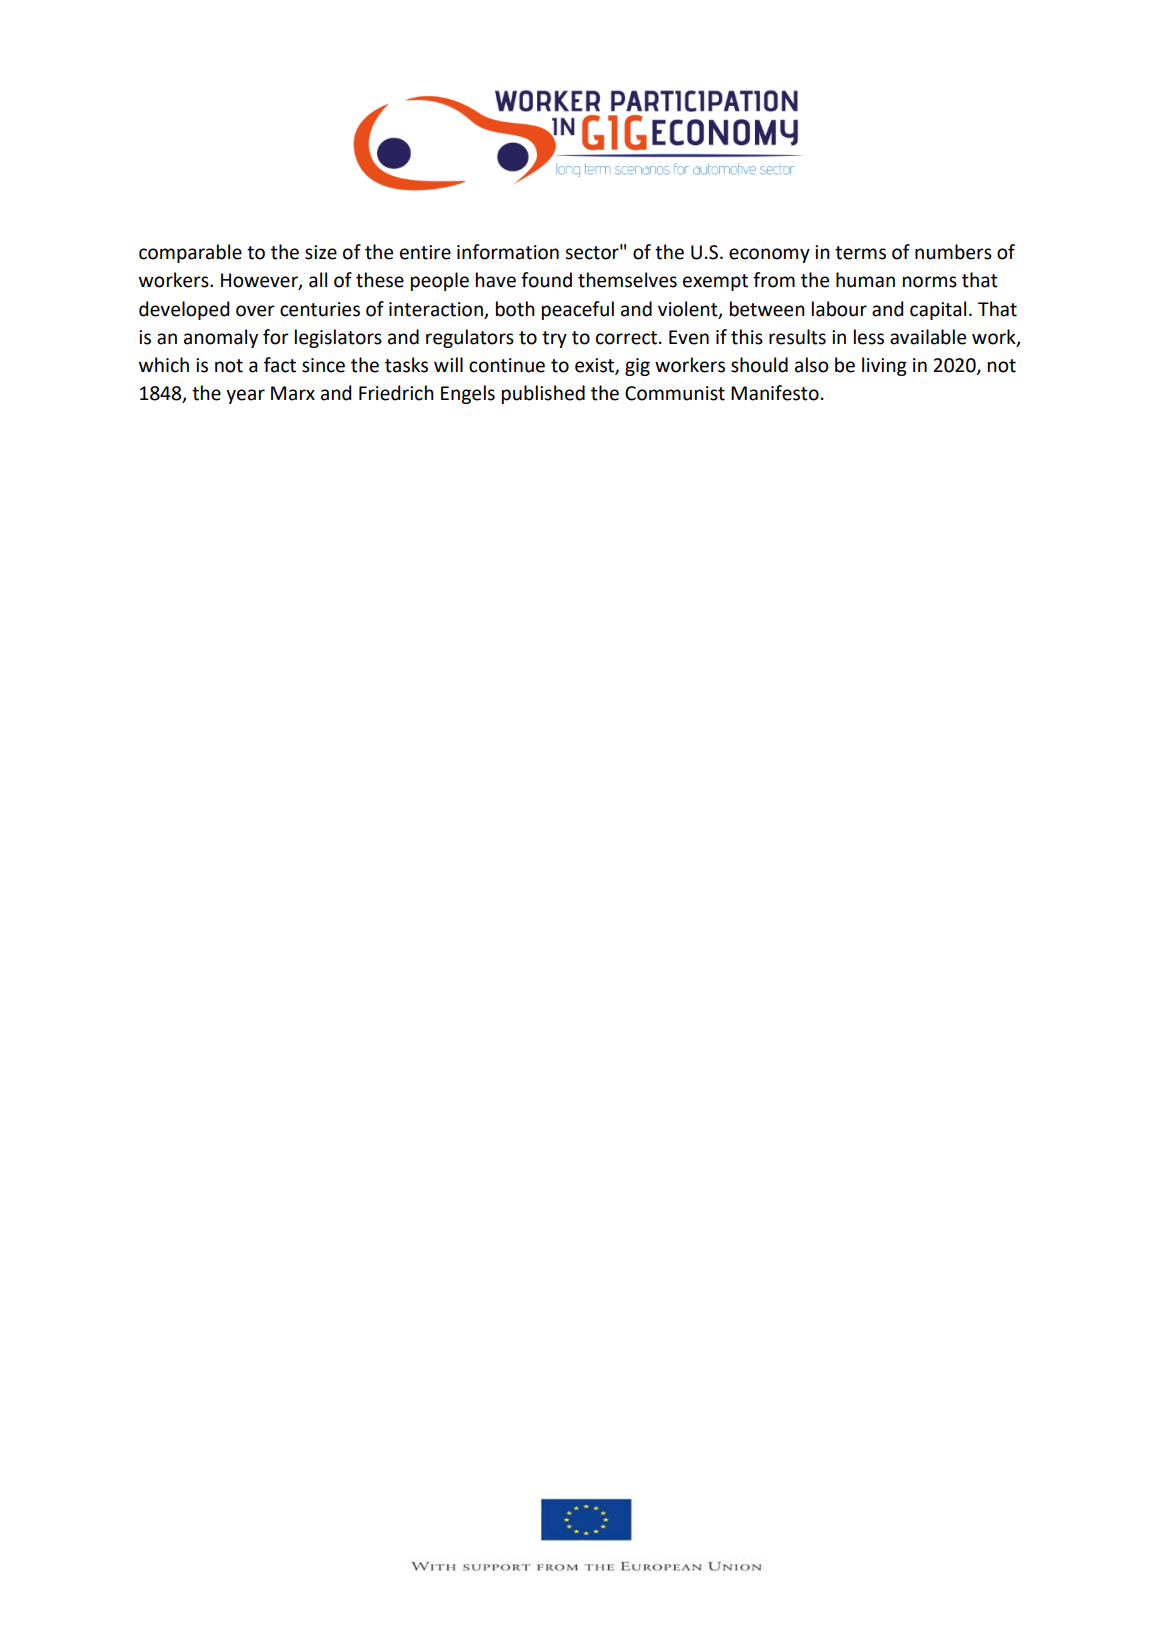 The image size is (1164, 1646). I want to click on peaceful, so click(578, 310).
